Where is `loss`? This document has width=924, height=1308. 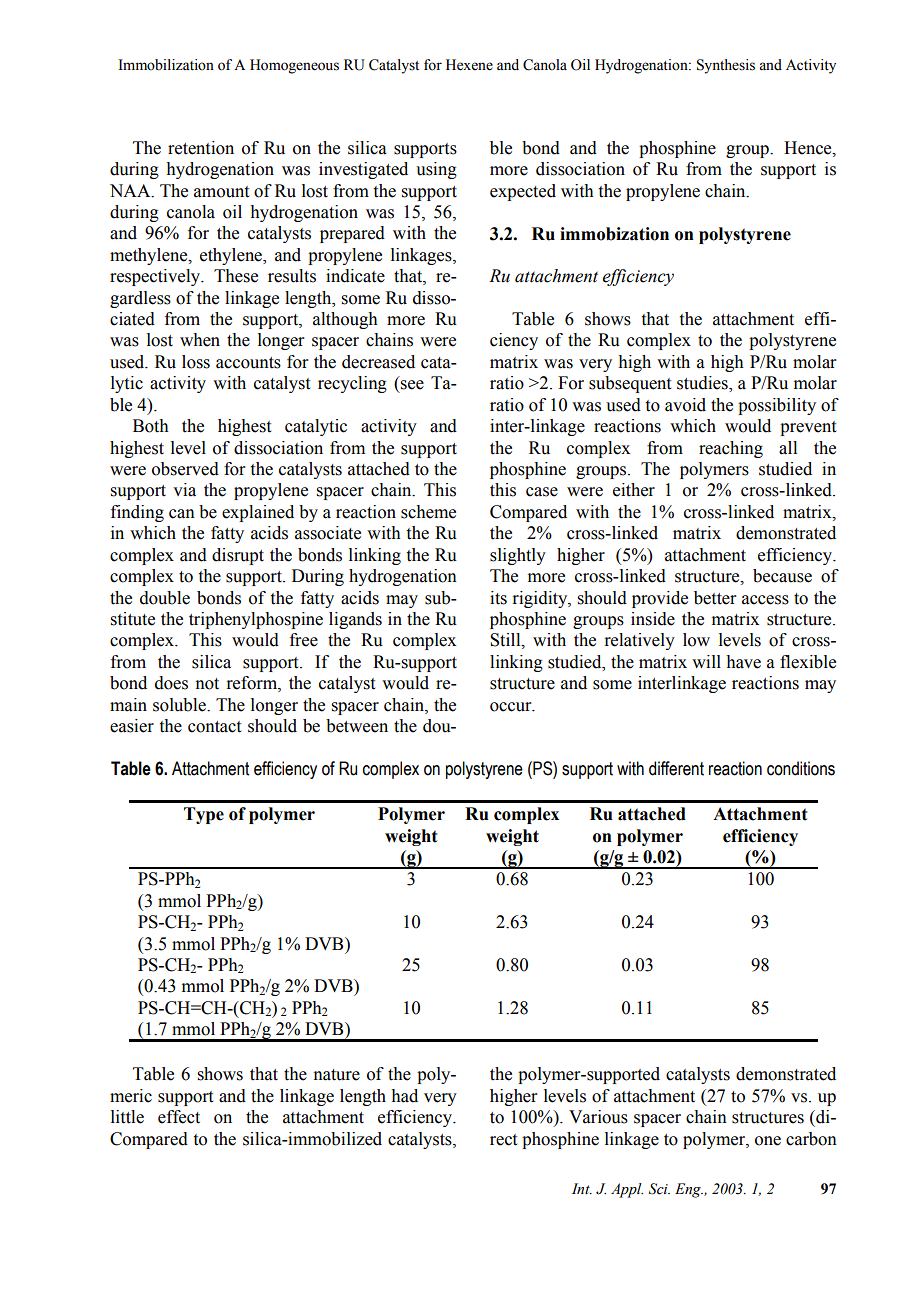
loss is located at coordinates (196, 362).
